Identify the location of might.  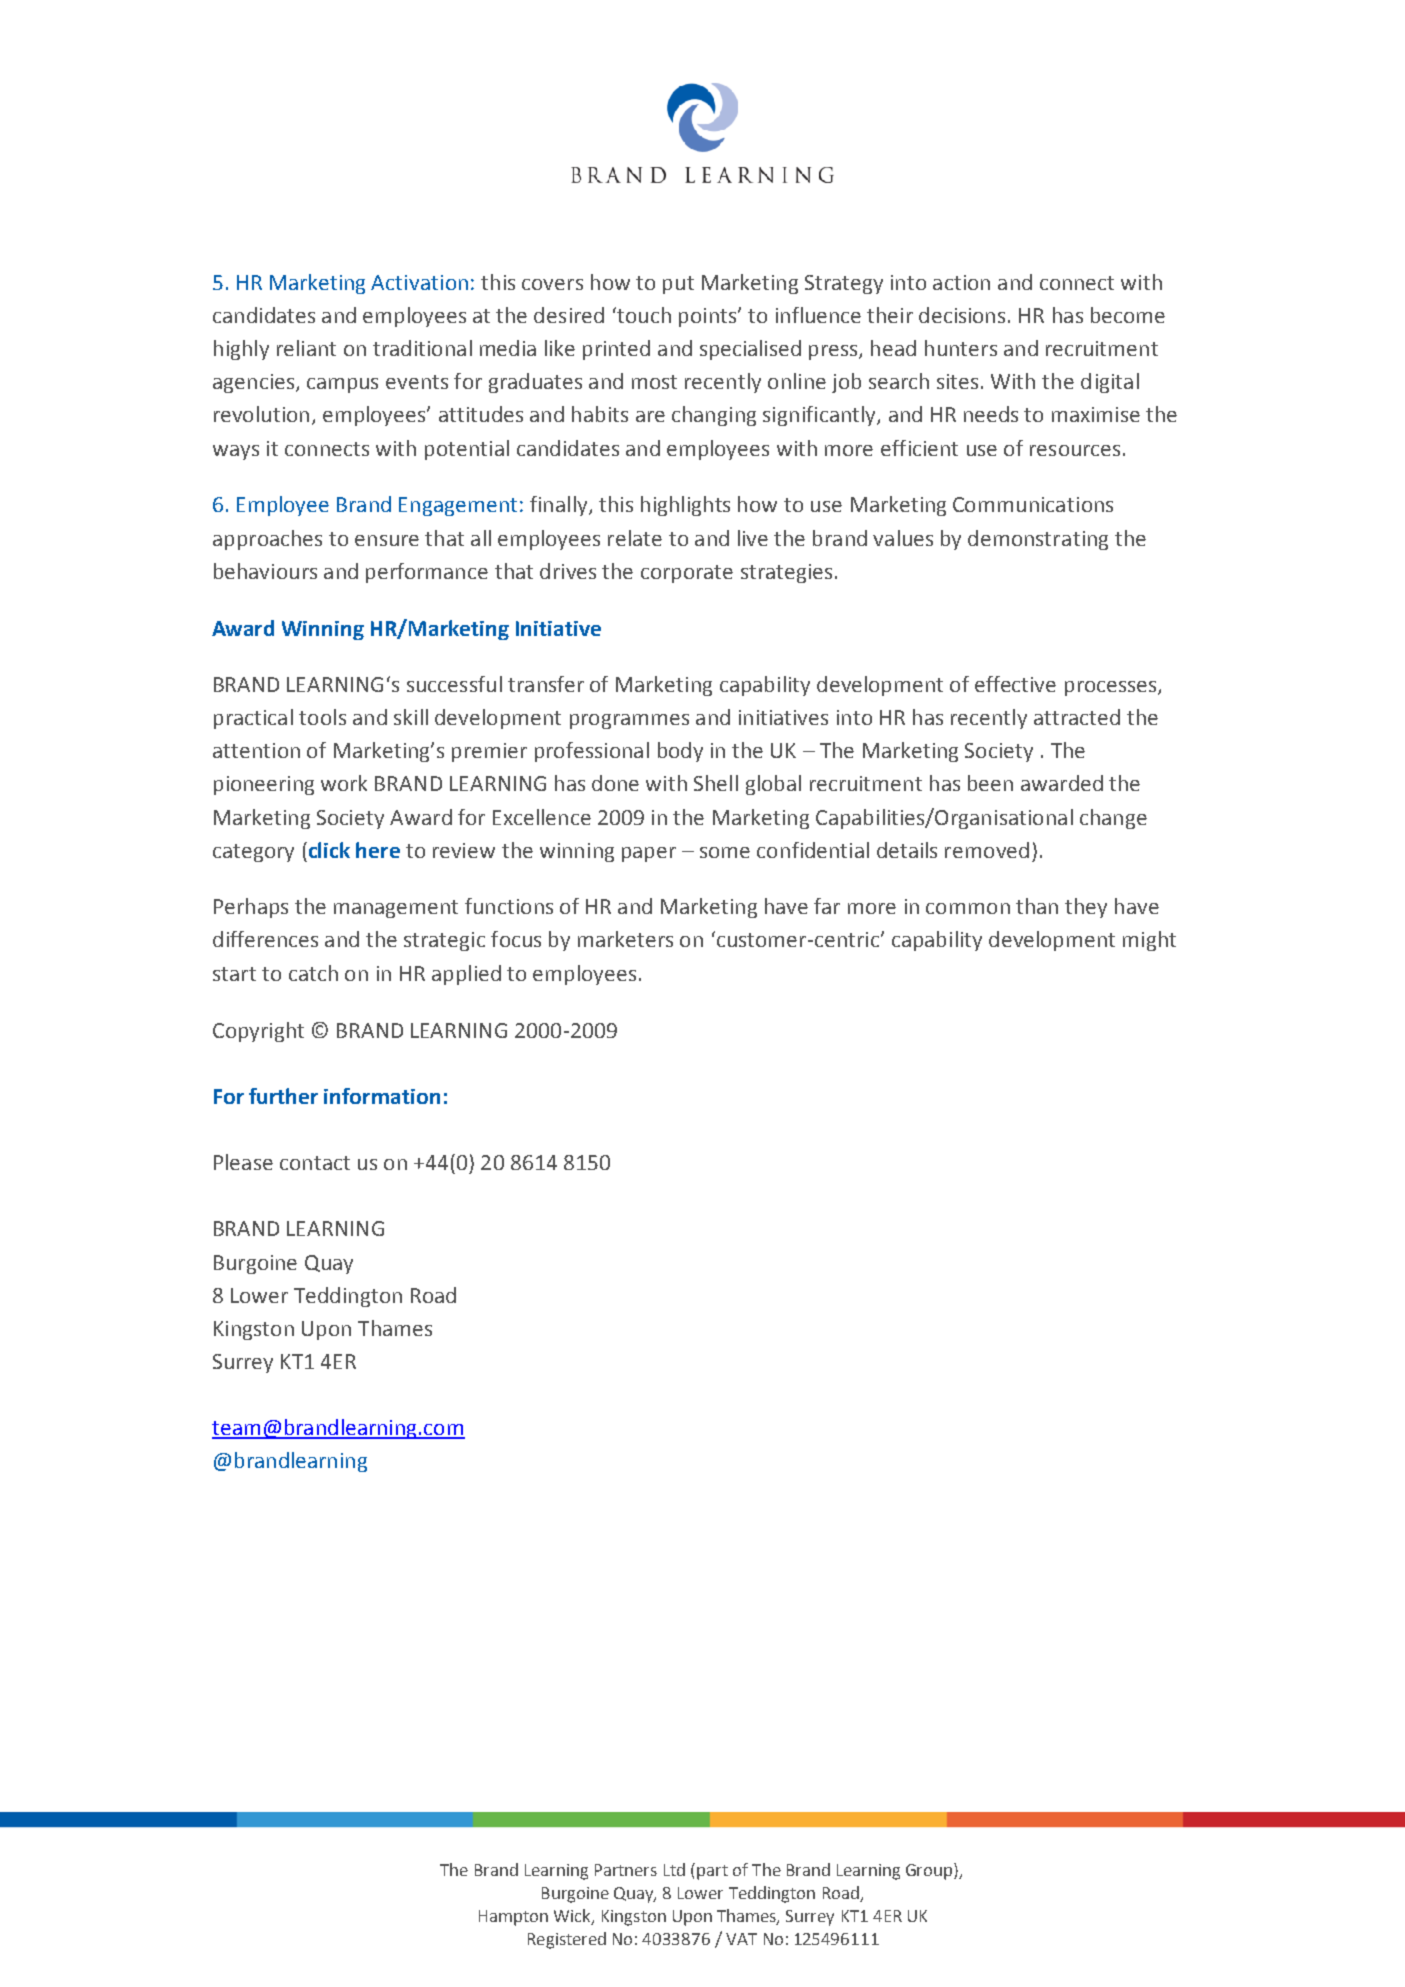
(1149, 941).
